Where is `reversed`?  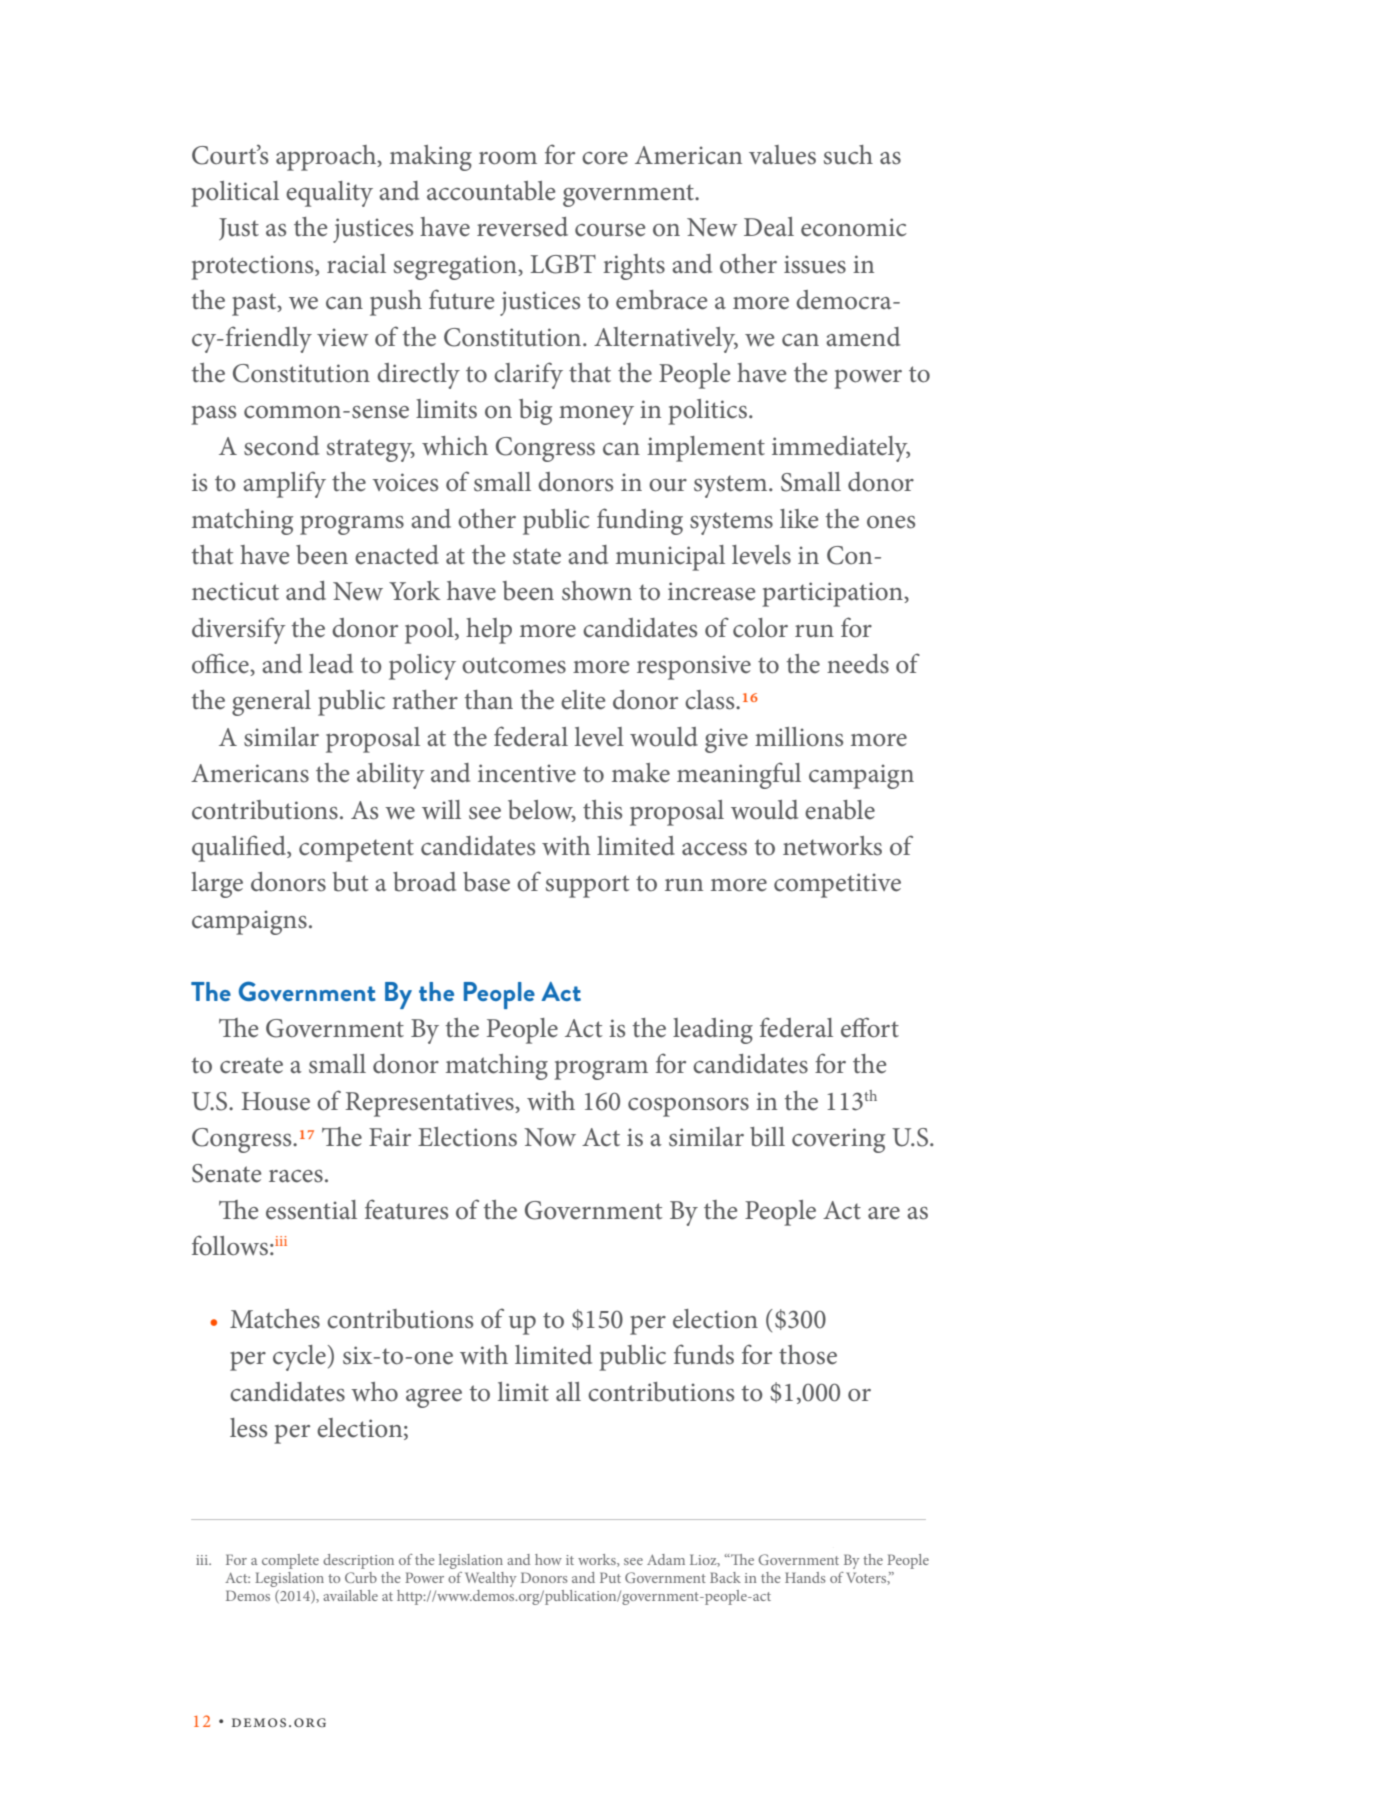 reversed is located at coordinates (522, 227).
